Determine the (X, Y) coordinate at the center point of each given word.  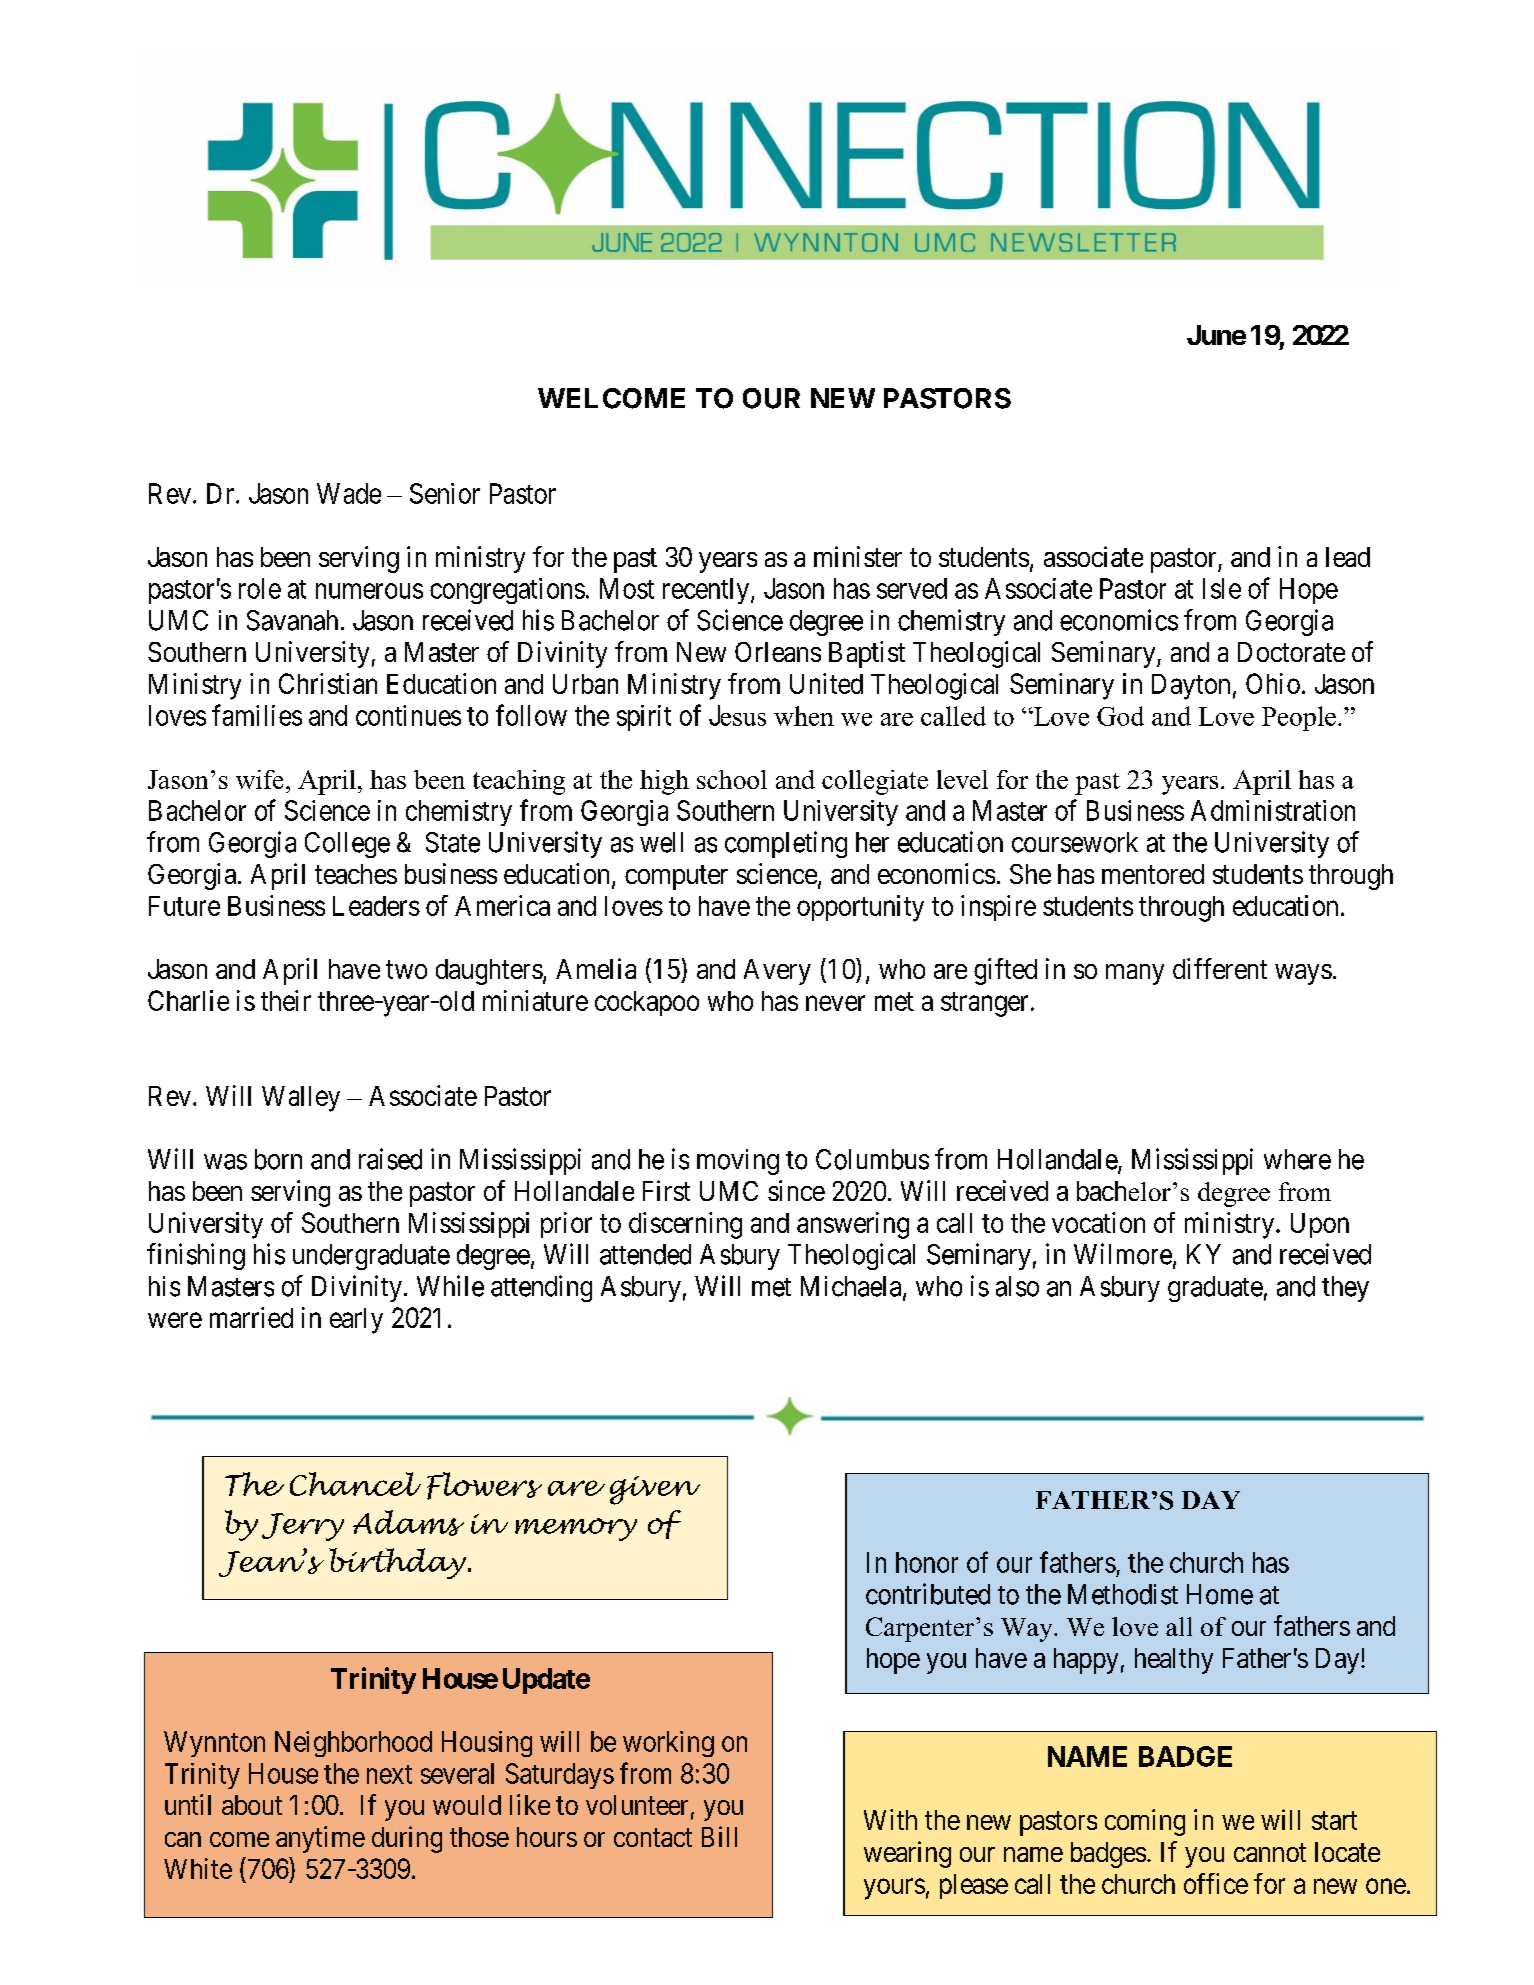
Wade (349, 493)
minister (858, 556)
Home (1220, 1594)
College (347, 845)
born (278, 1159)
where (1297, 1159)
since (796, 1190)
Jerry (303, 1527)
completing (786, 844)
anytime (320, 1839)
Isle (1222, 588)
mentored (1153, 874)
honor (927, 1562)
